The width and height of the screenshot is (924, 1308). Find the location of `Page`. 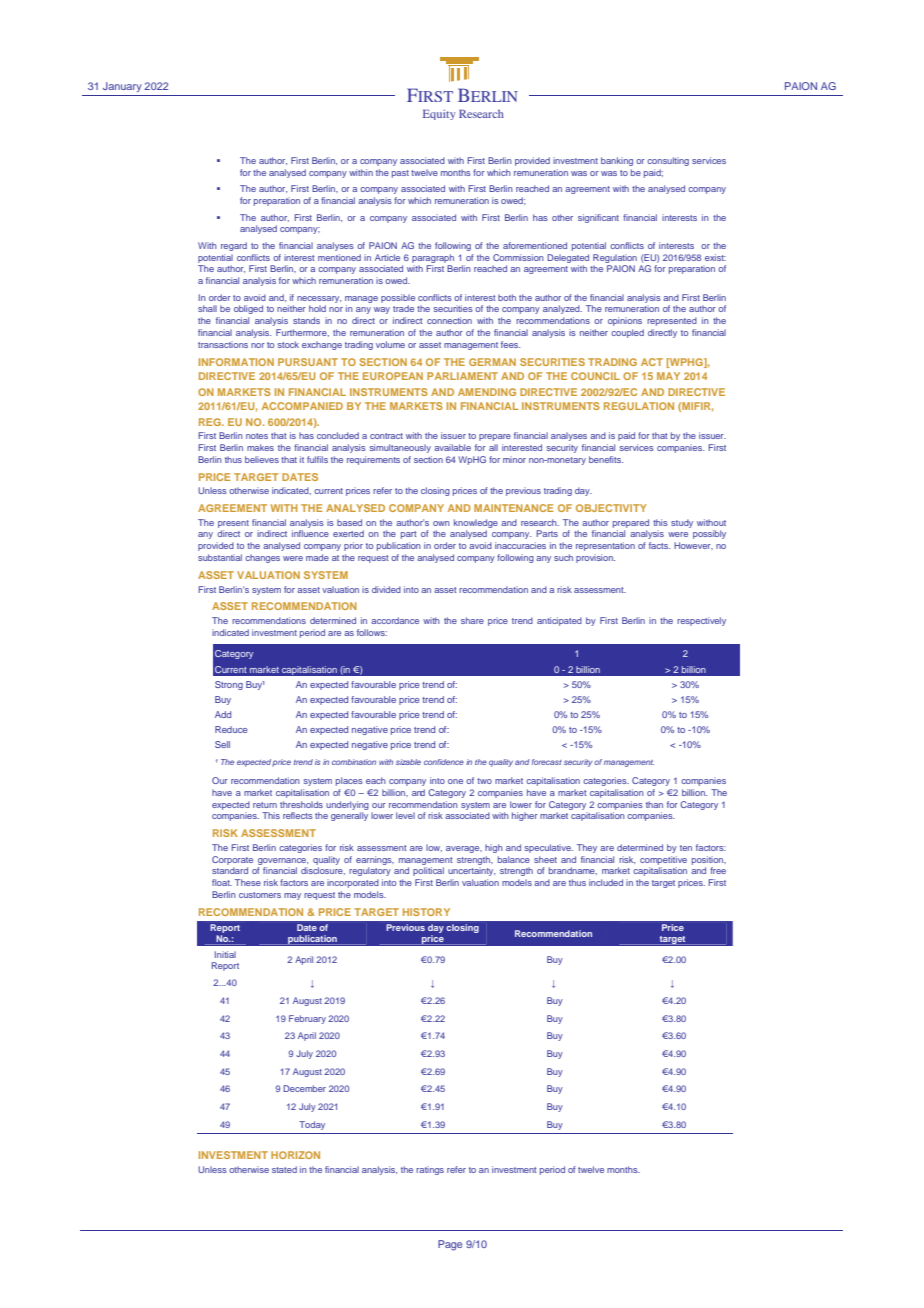

Page is located at coordinates (450, 1245).
